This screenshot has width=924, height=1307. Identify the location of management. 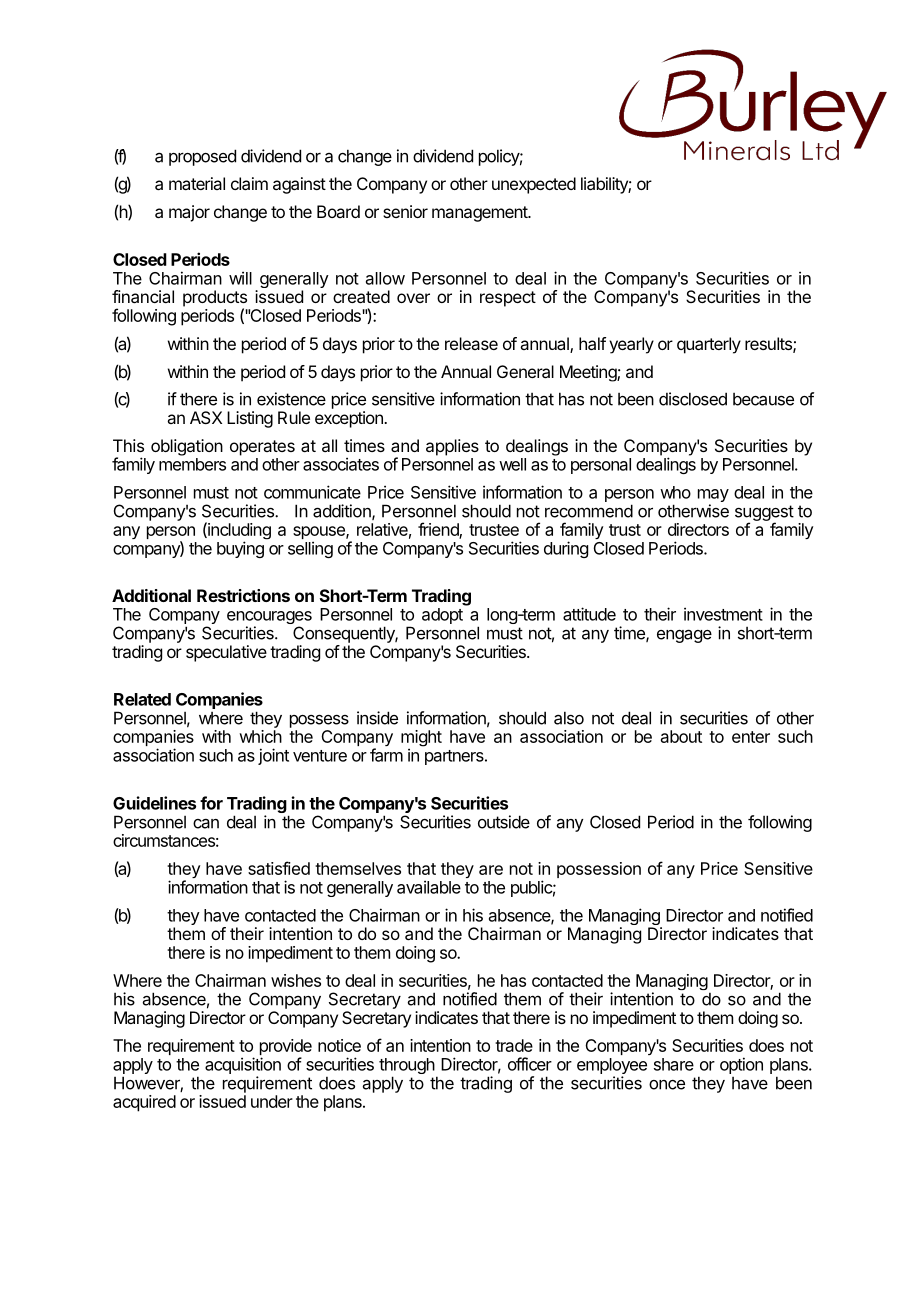
(480, 214).
